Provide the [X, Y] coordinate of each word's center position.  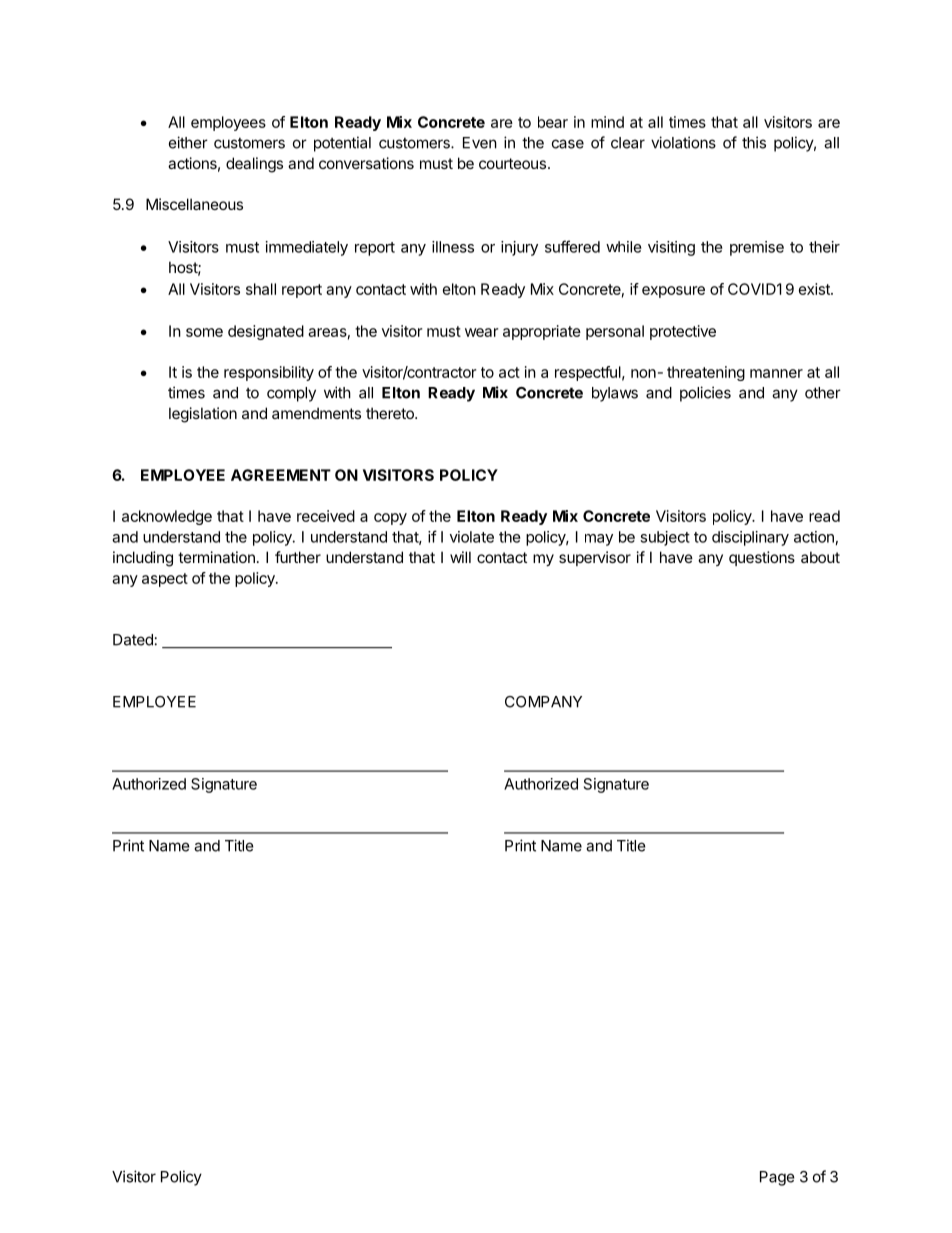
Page [777, 1178]
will [460, 557]
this [754, 142]
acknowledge [167, 517]
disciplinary [750, 538]
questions [762, 558]
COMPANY [543, 702]
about [820, 557]
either [188, 142]
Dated [133, 640]
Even [480, 143]
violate [472, 537]
